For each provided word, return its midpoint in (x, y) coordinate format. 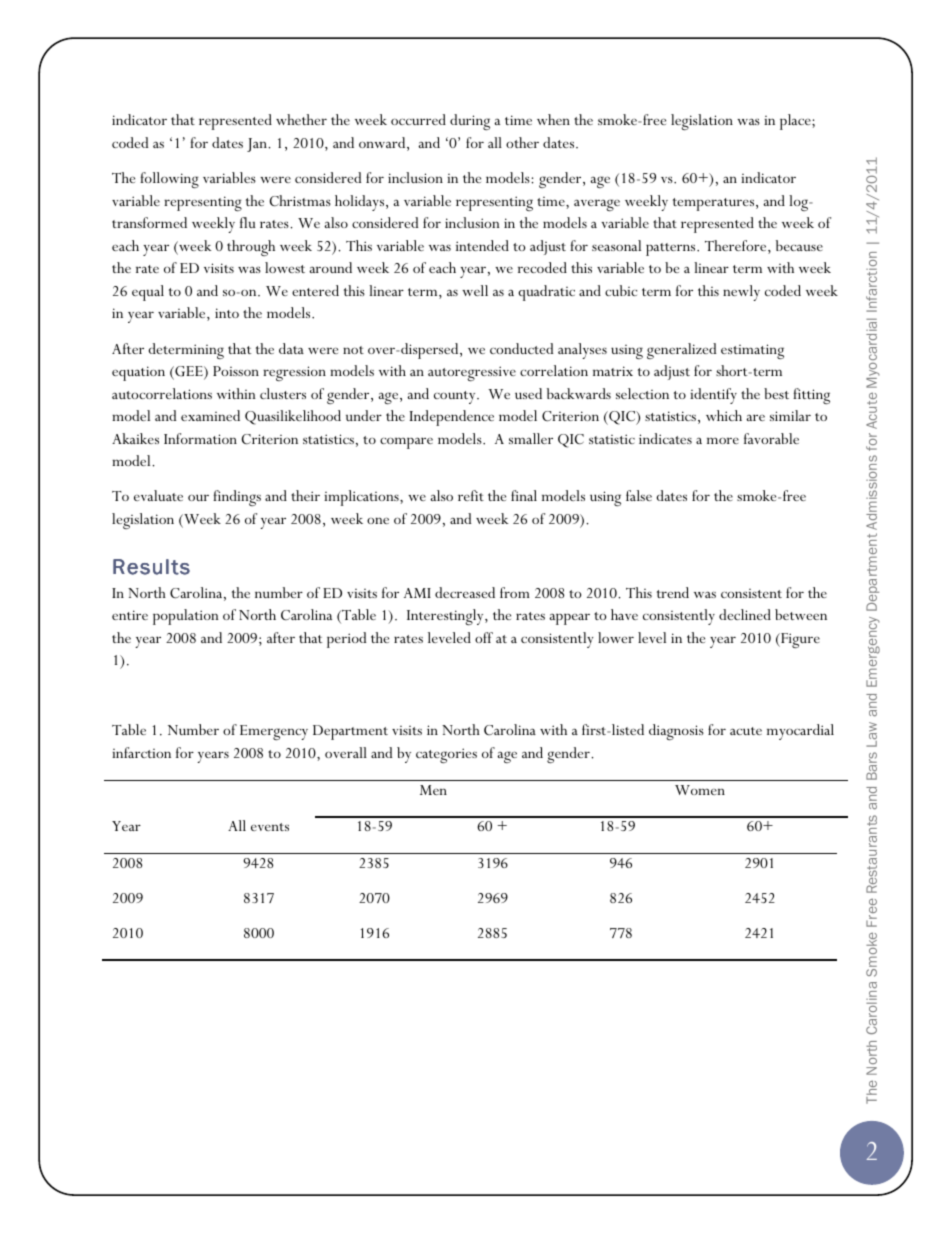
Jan (258, 145)
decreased (465, 592)
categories (446, 755)
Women (700, 790)
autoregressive (472, 373)
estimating (752, 351)
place (796, 122)
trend (673, 592)
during (470, 122)
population (186, 617)
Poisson (236, 371)
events (270, 827)
